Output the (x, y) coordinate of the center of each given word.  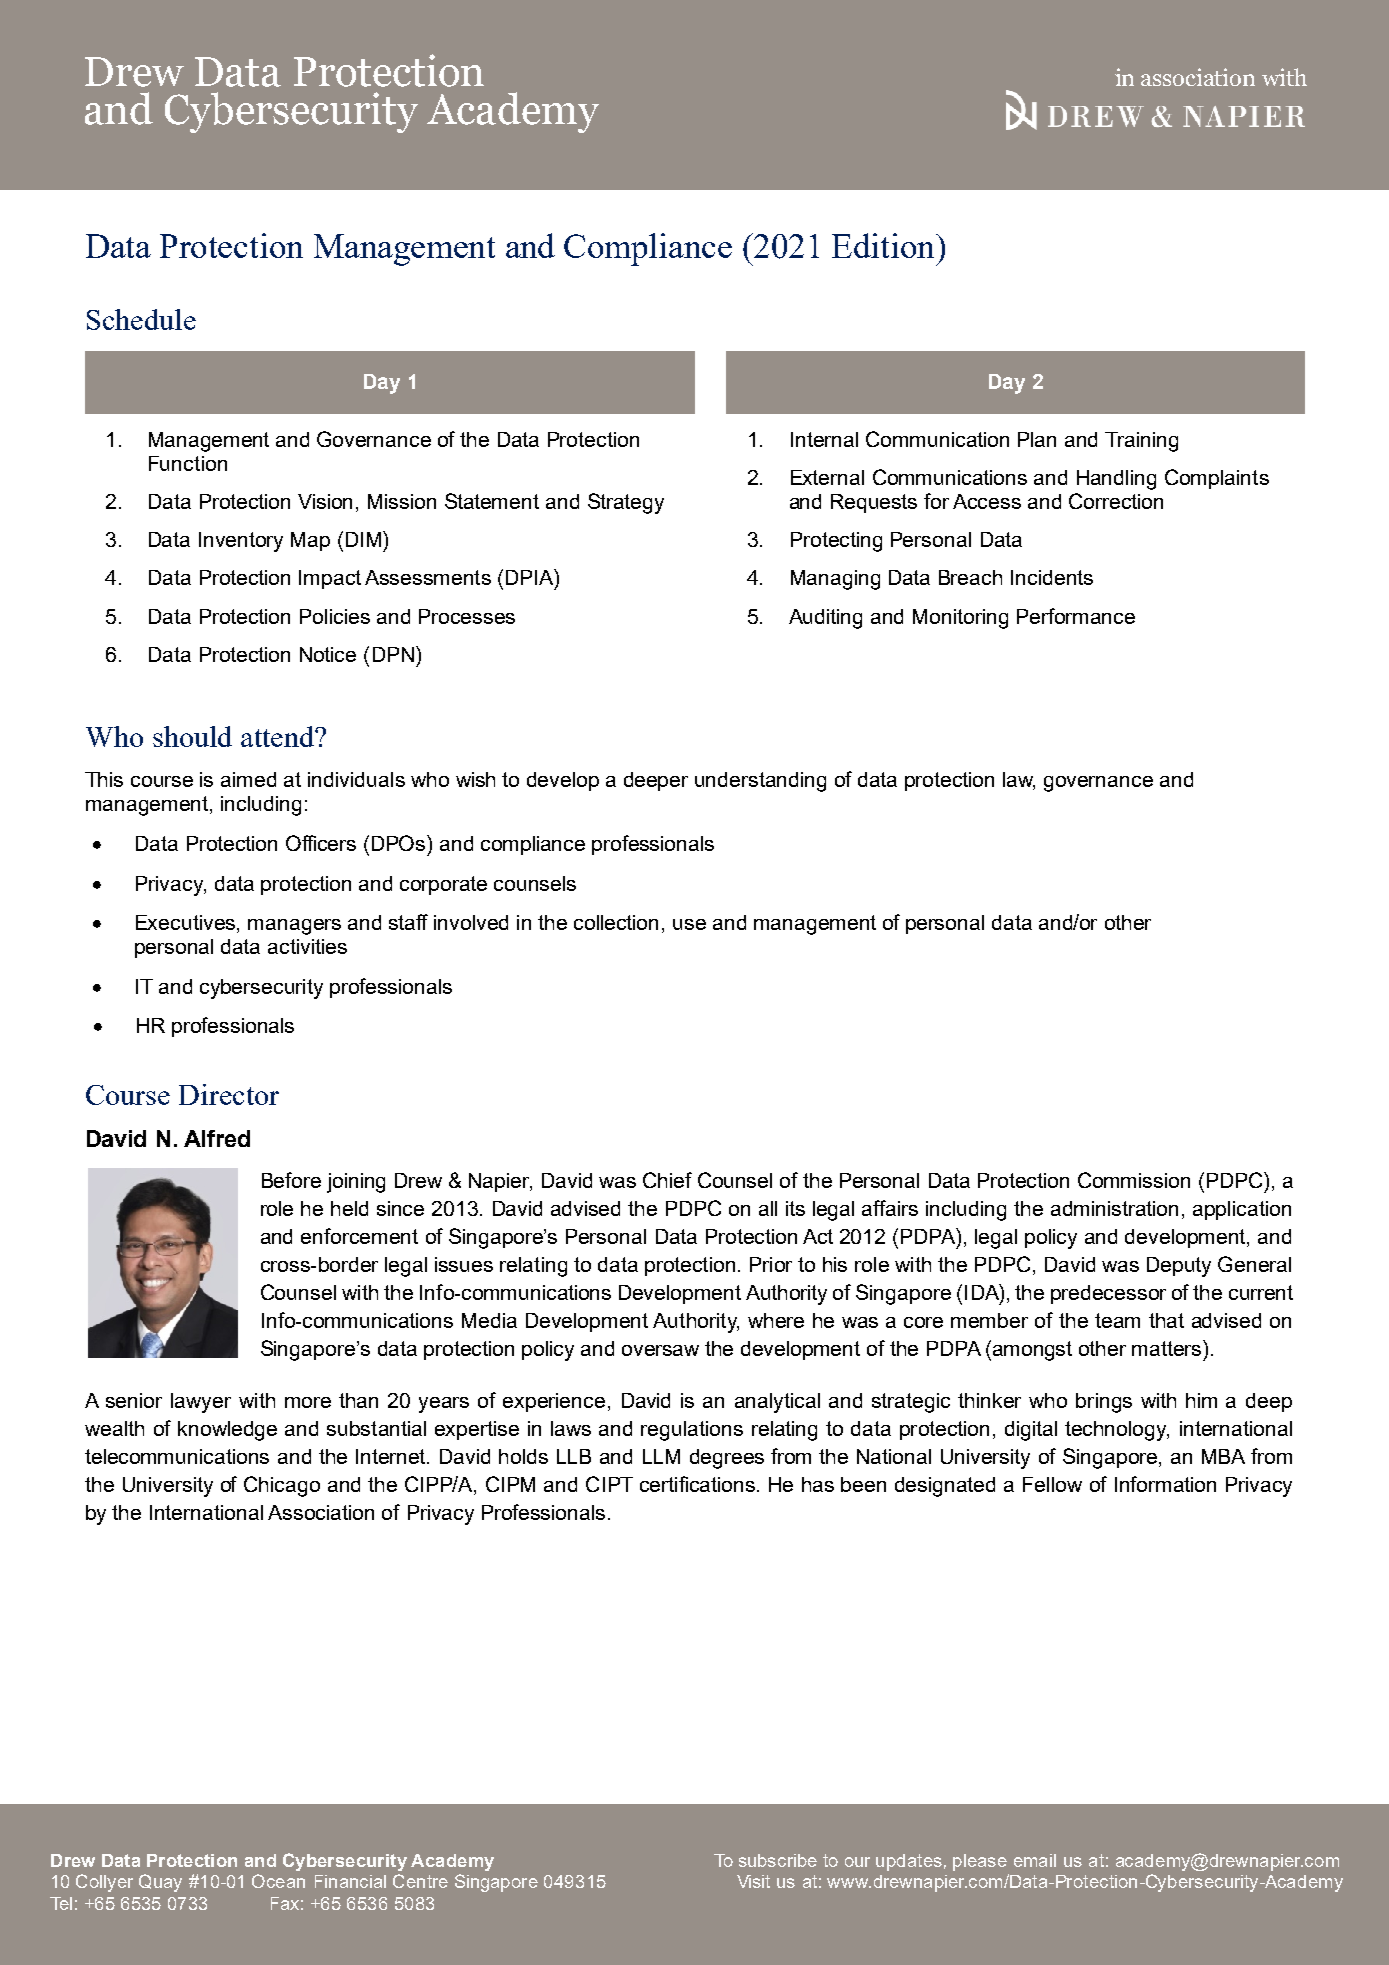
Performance (1076, 616)
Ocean (278, 1881)
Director (229, 1094)
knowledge (227, 1431)
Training (1141, 442)
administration (1114, 1208)
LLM (661, 1456)
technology (1117, 1431)
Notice (328, 654)
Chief (667, 1180)
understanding (760, 782)
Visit (753, 1881)
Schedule (141, 319)
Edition (884, 245)
